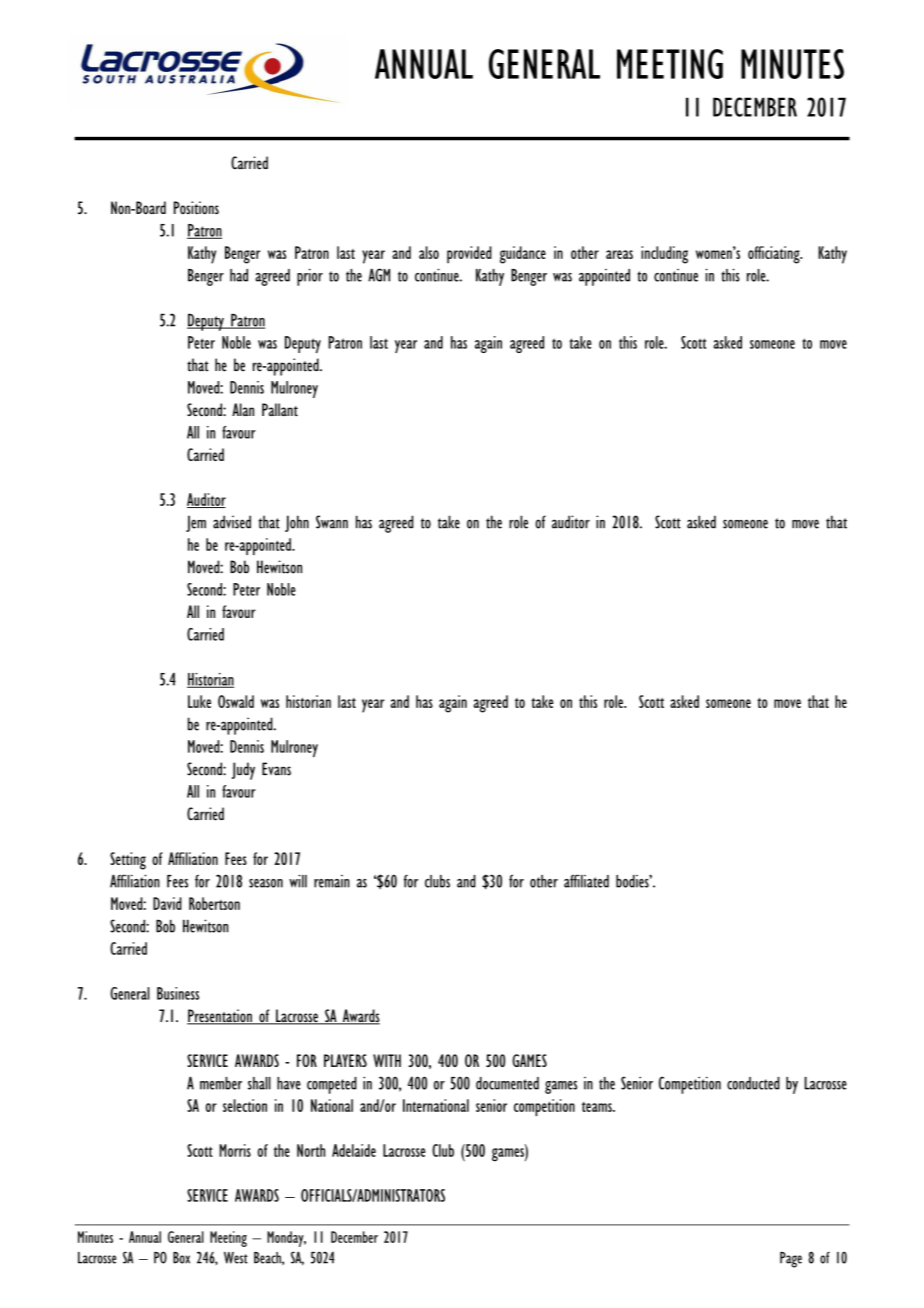 The image size is (924, 1308). Describe the element at coordinates (791, 1260) in the image. I see `Page` at that location.
